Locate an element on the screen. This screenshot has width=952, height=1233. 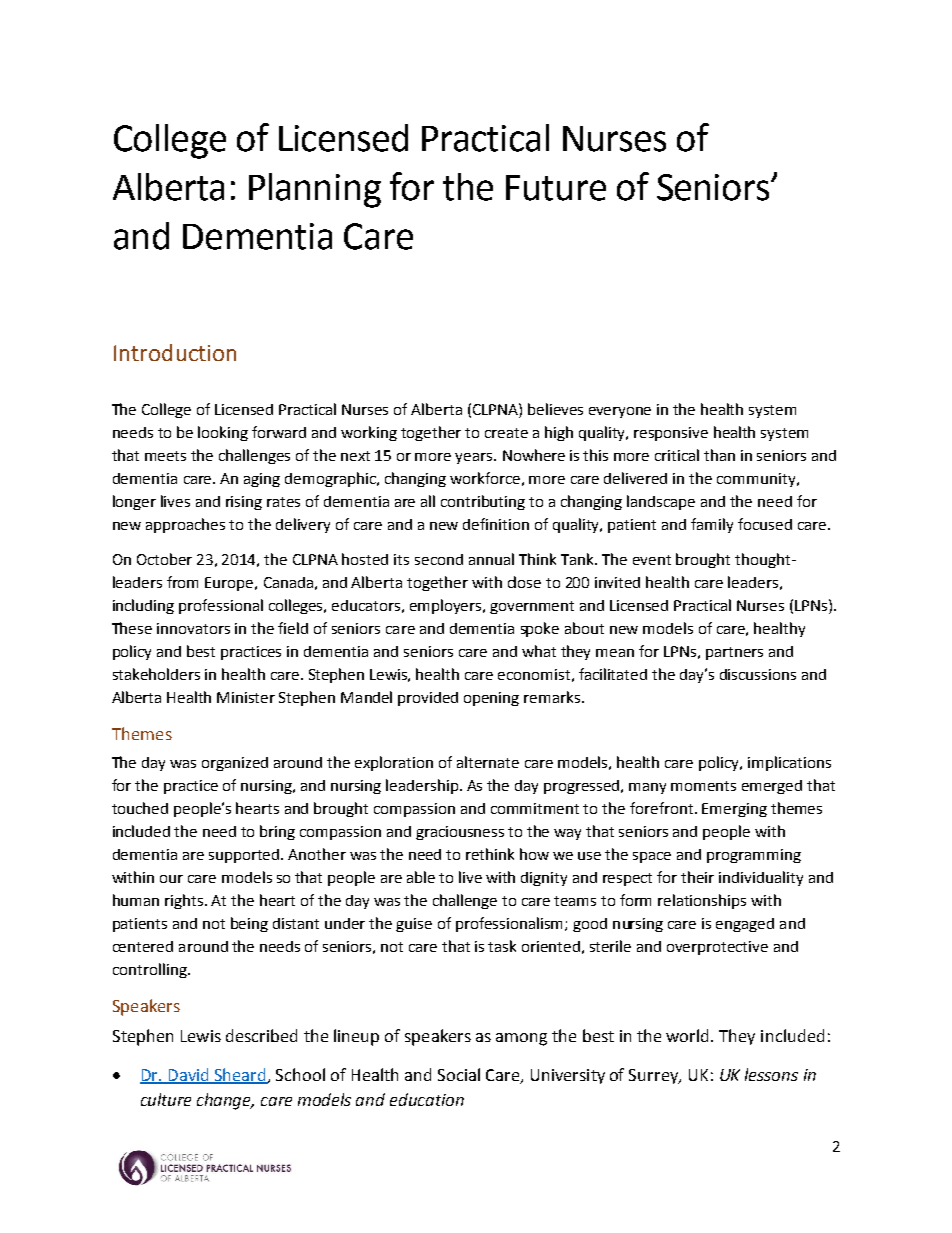
Future is located at coordinates (556, 188).
